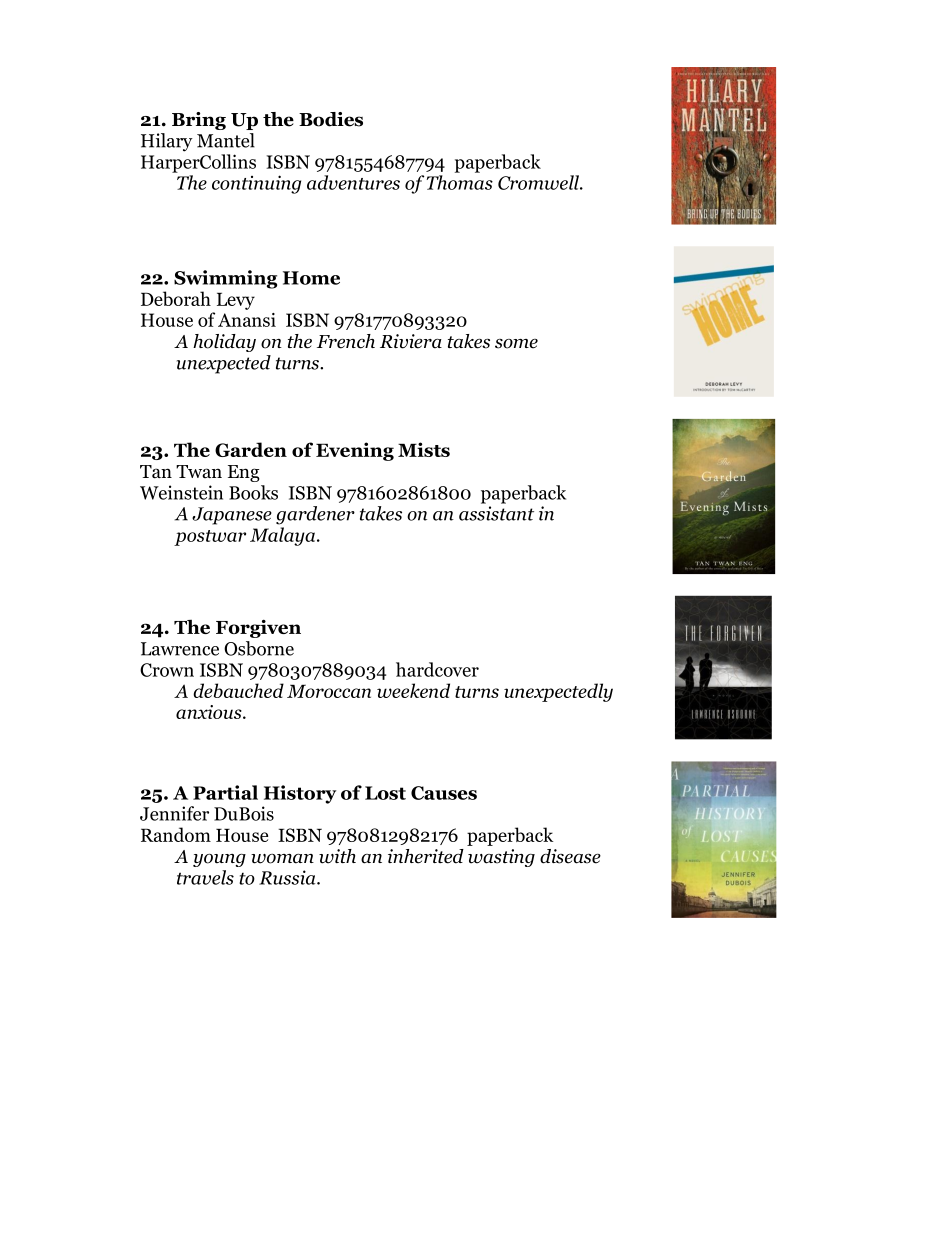  Describe the element at coordinates (258, 628) in the screenshot. I see `Forgiven` at that location.
